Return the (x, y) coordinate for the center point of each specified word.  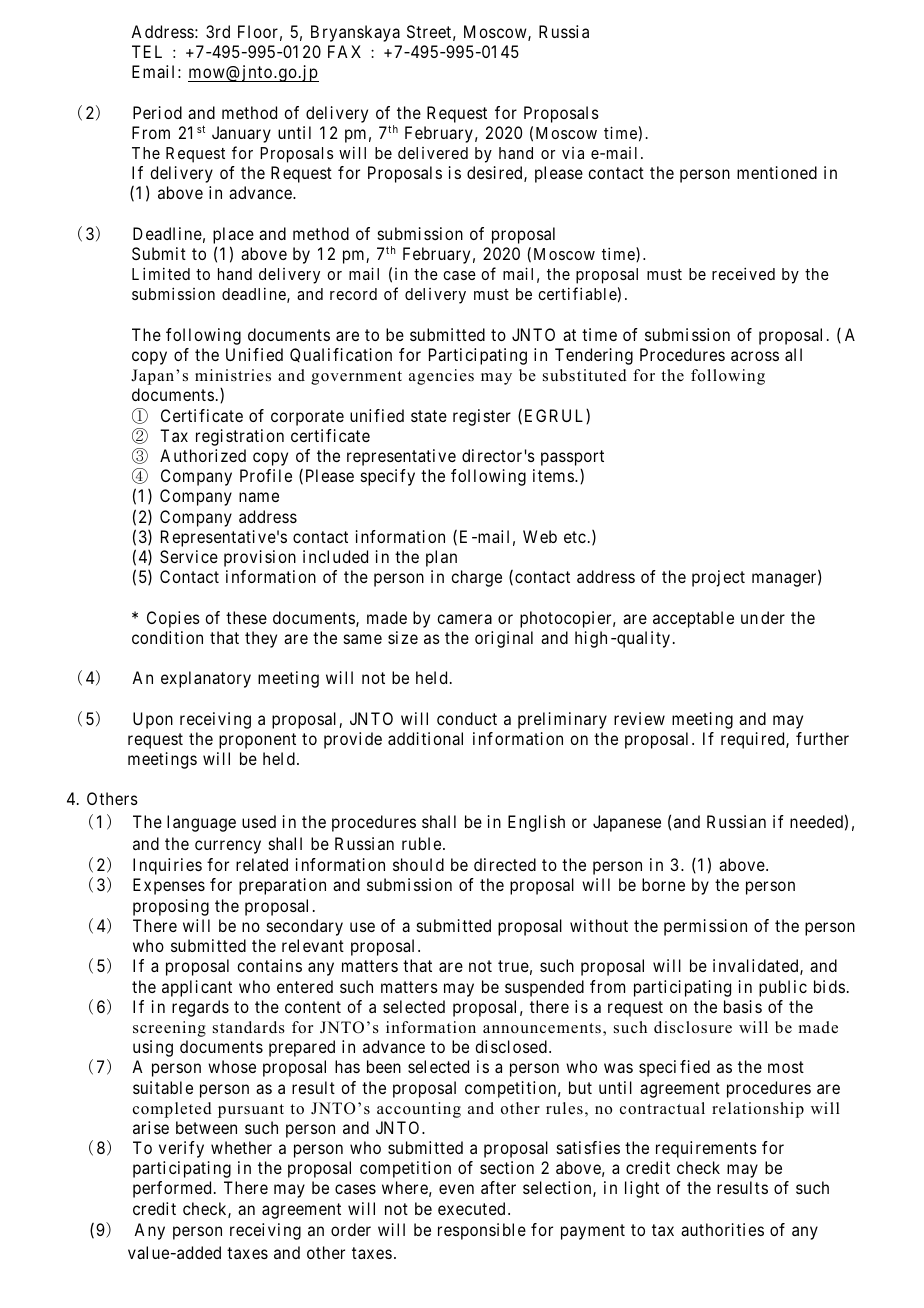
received (743, 273)
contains (269, 965)
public (783, 988)
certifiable (577, 293)
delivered (433, 153)
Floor (258, 31)
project (718, 578)
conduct (467, 718)
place (233, 237)
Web (540, 536)
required (754, 740)
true (513, 966)
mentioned (777, 172)
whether (241, 1147)
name (259, 497)
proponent (257, 741)
